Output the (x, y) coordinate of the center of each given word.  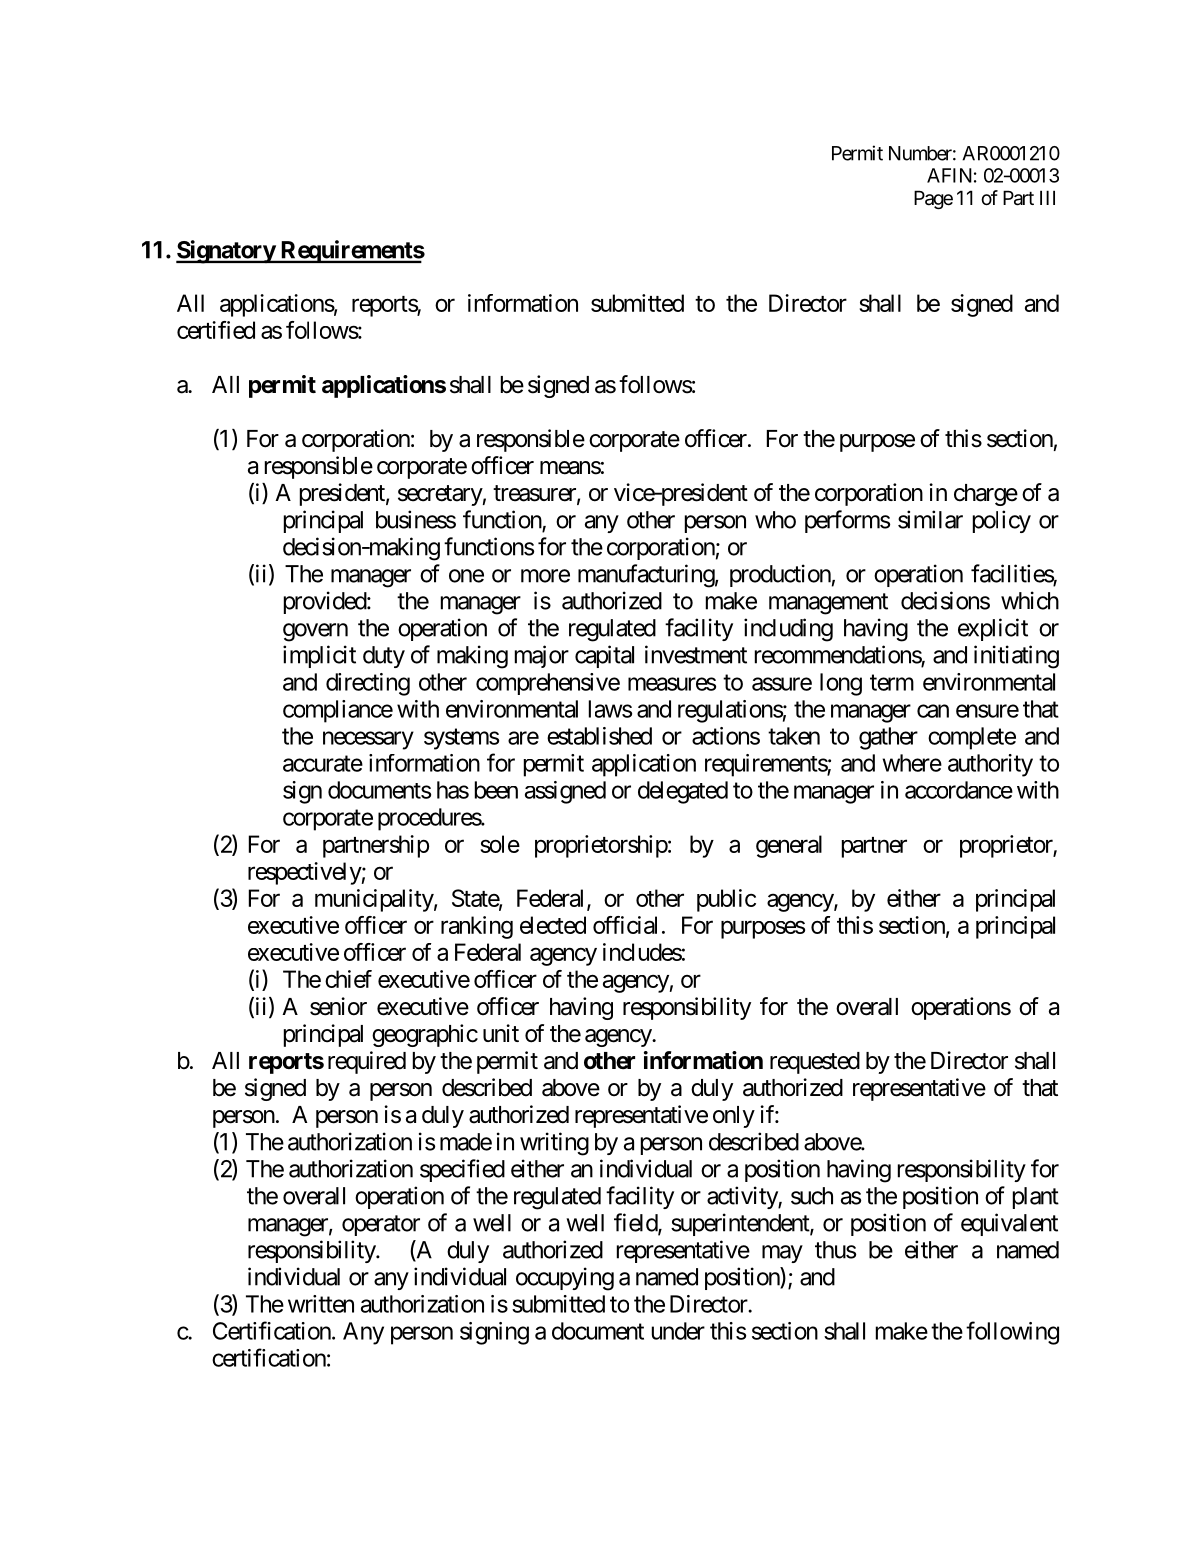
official (625, 925)
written (321, 1304)
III (1047, 197)
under (678, 1331)
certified (216, 330)
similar (930, 519)
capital (604, 656)
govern (315, 632)
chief (348, 979)
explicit (993, 629)
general (789, 846)
